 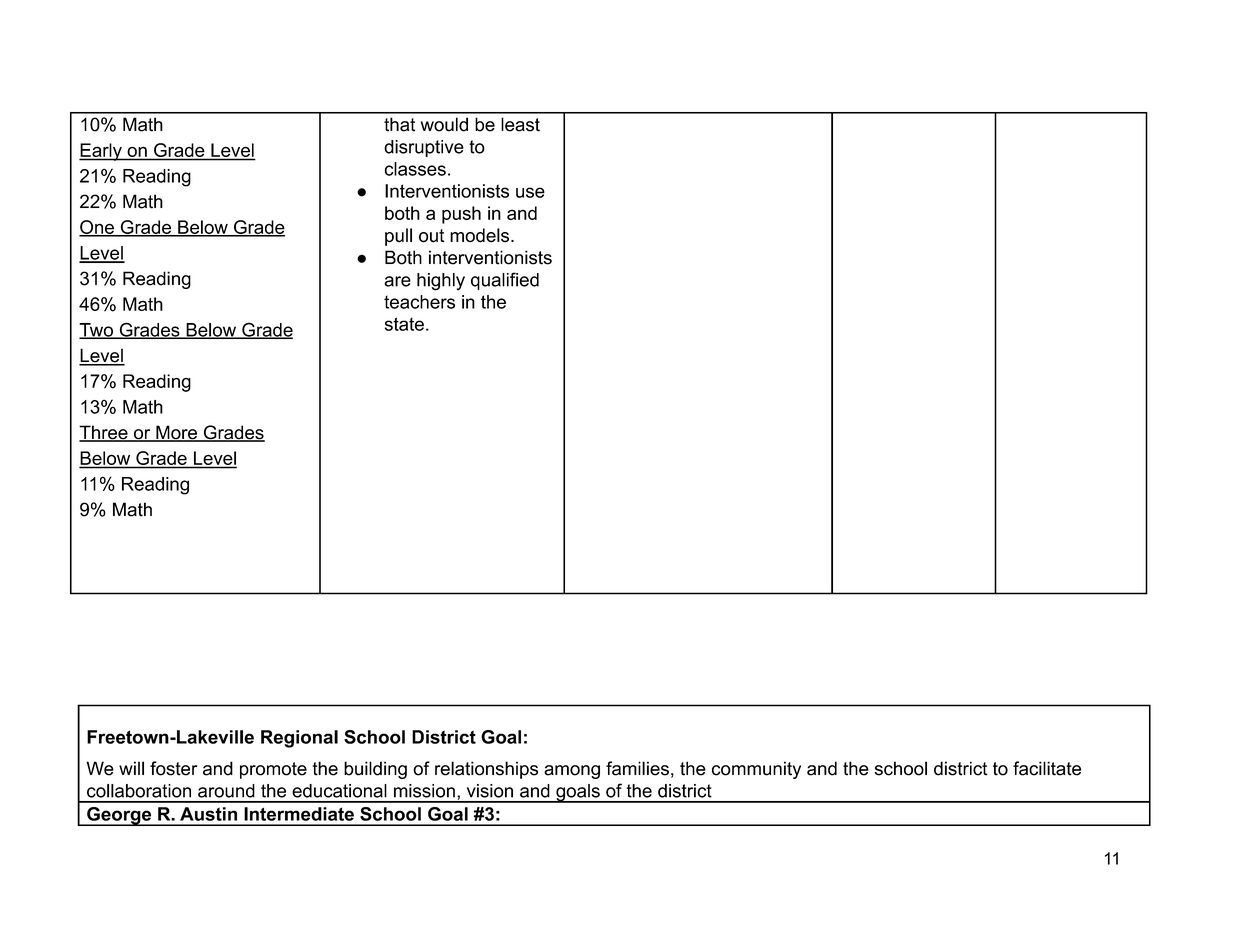 What do you see at coordinates (299, 739) in the screenshot?
I see `Regional` at bounding box center [299, 739].
